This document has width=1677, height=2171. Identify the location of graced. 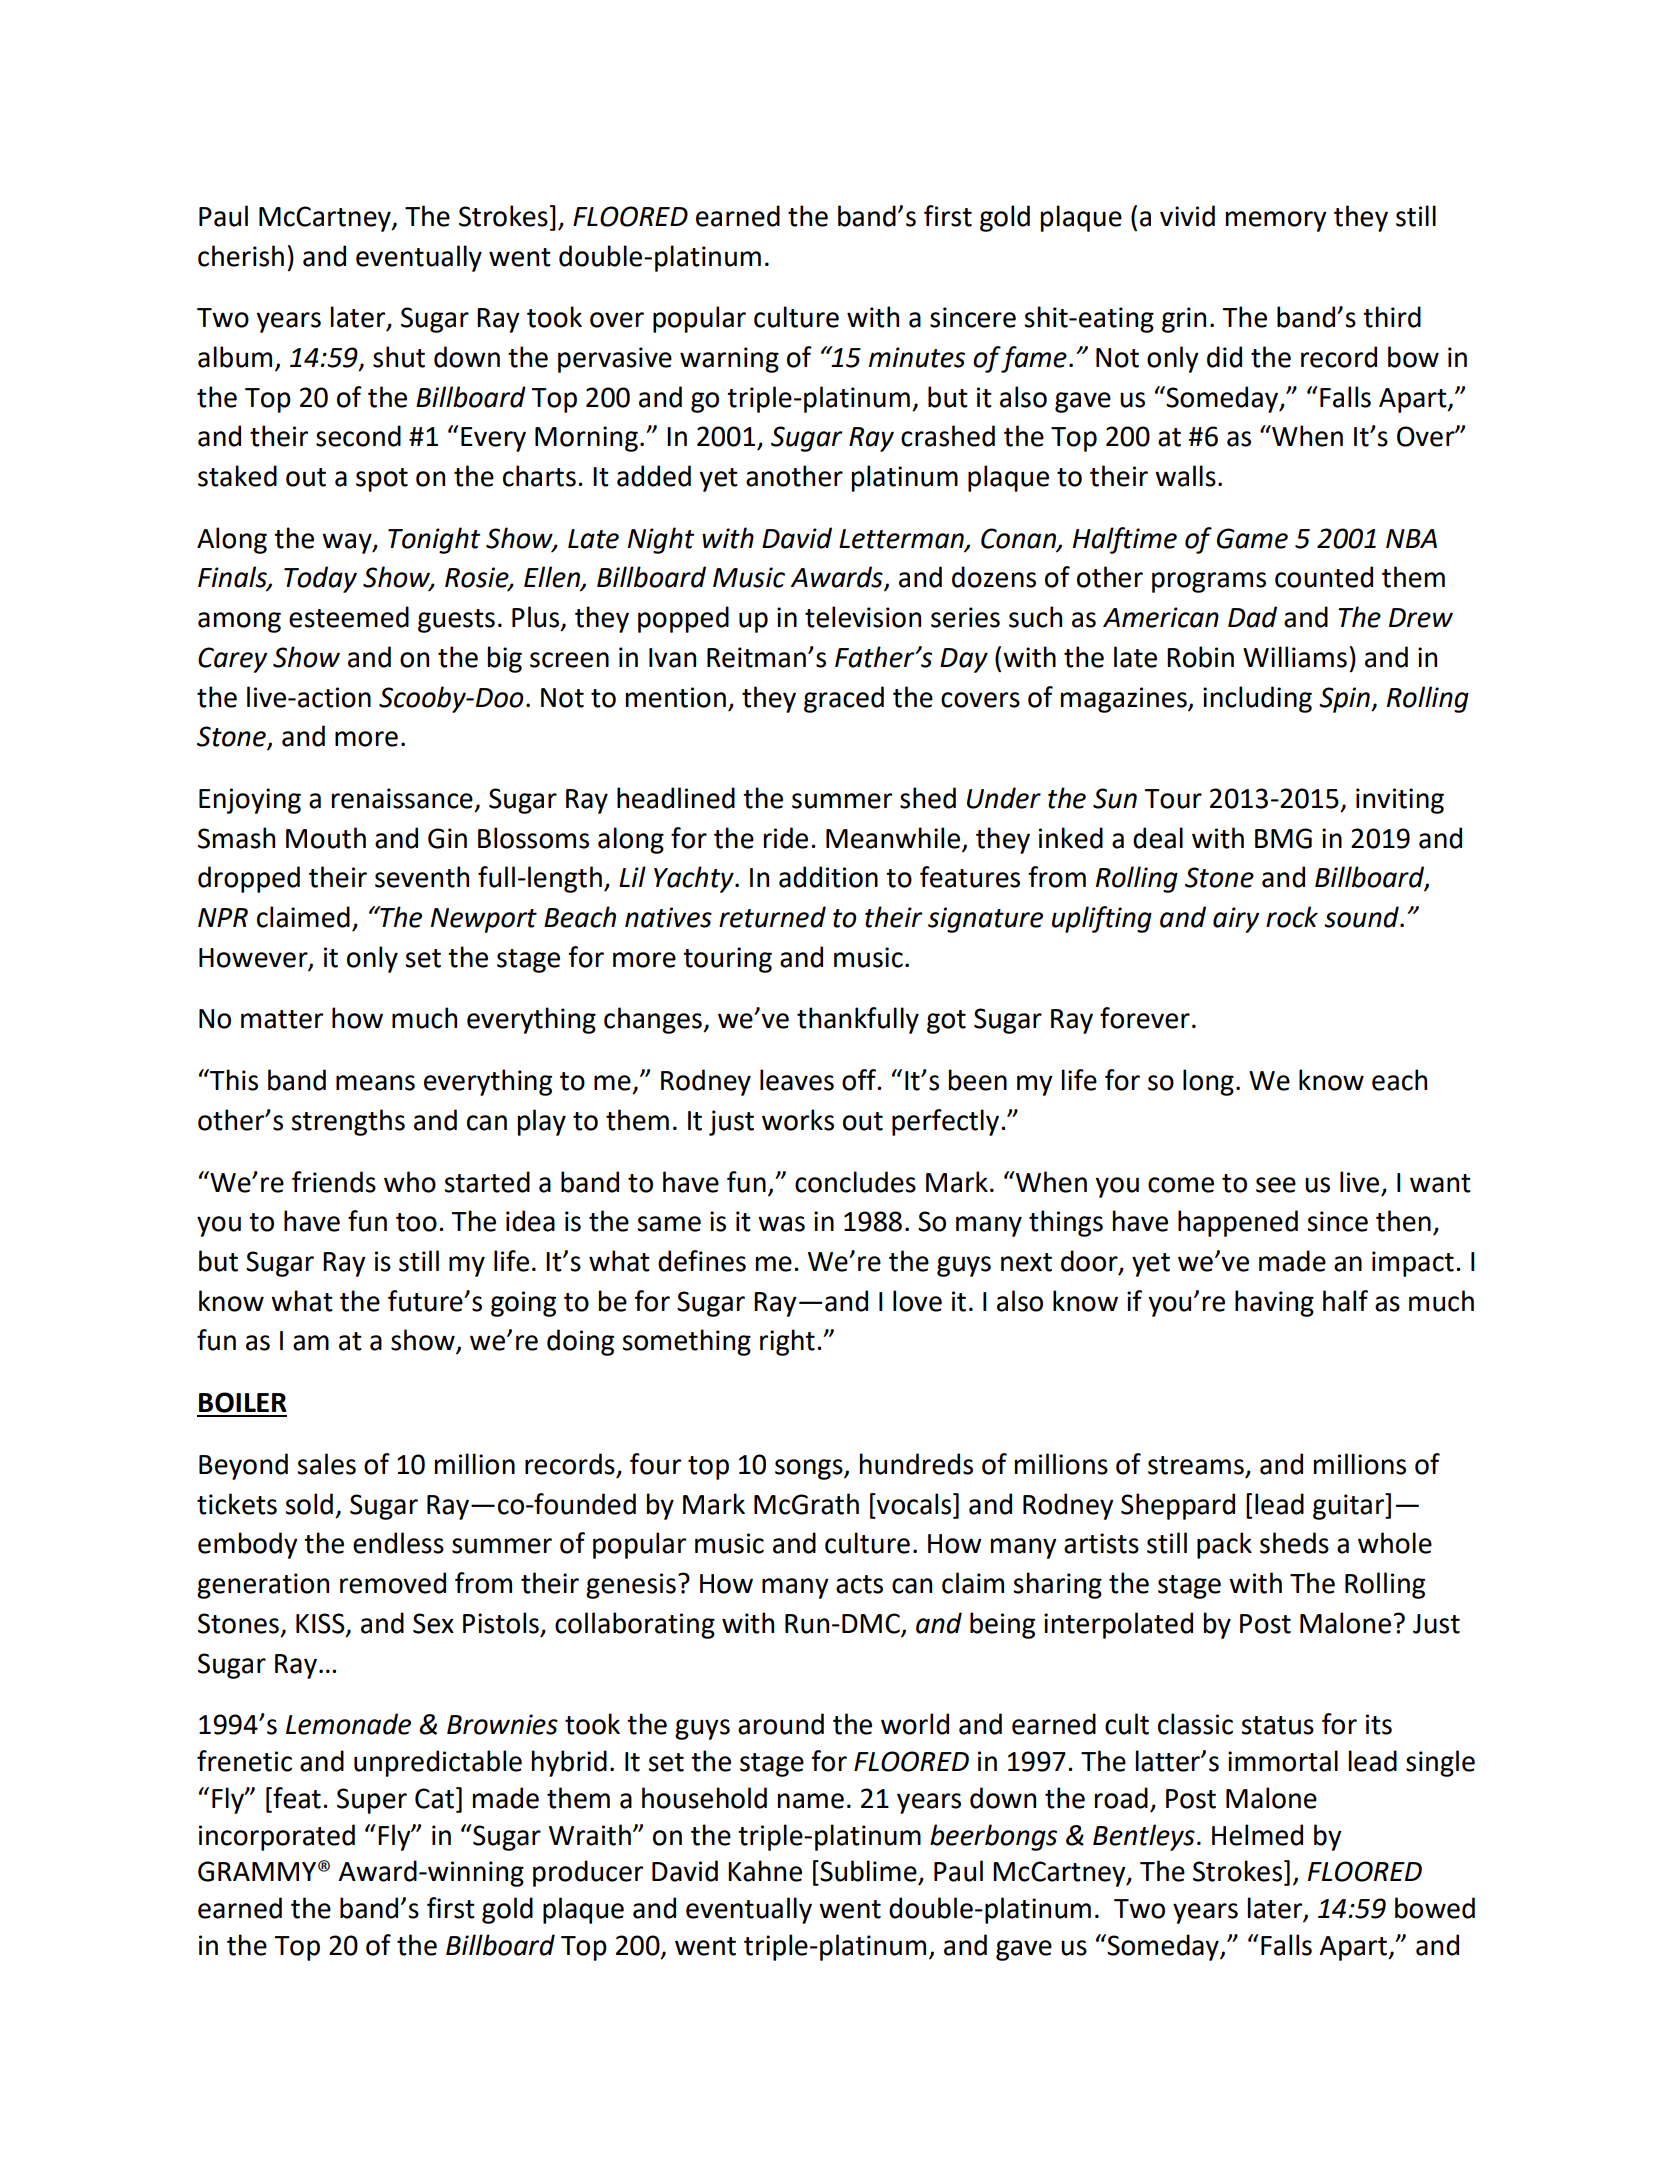
(844, 699).
